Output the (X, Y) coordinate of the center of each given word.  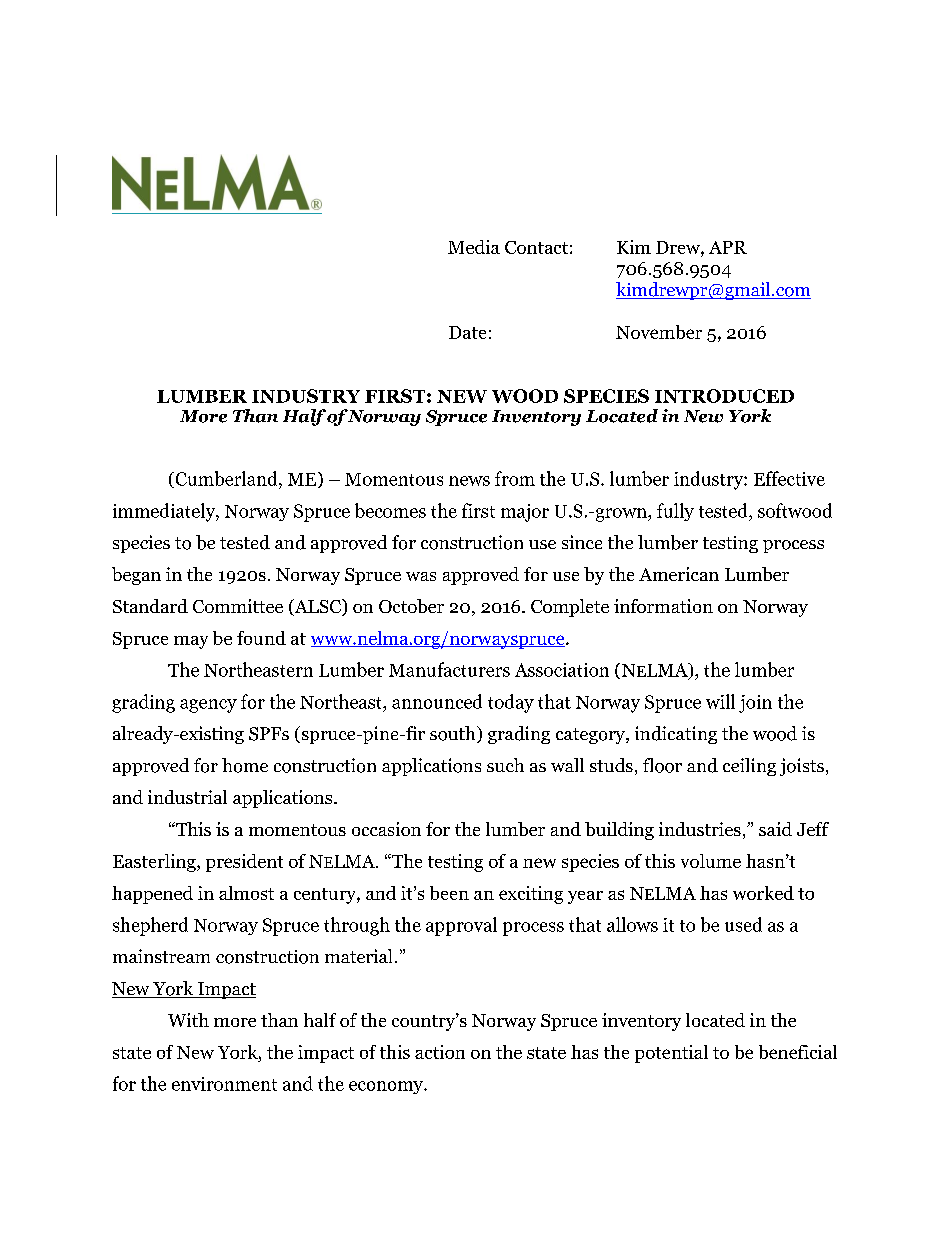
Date (467, 332)
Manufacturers (449, 669)
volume (711, 861)
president (244, 863)
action (440, 1052)
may (191, 642)
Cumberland (226, 480)
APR (728, 247)
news (469, 481)
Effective (789, 478)
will (720, 701)
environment (224, 1084)
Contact (536, 247)
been (449, 893)
